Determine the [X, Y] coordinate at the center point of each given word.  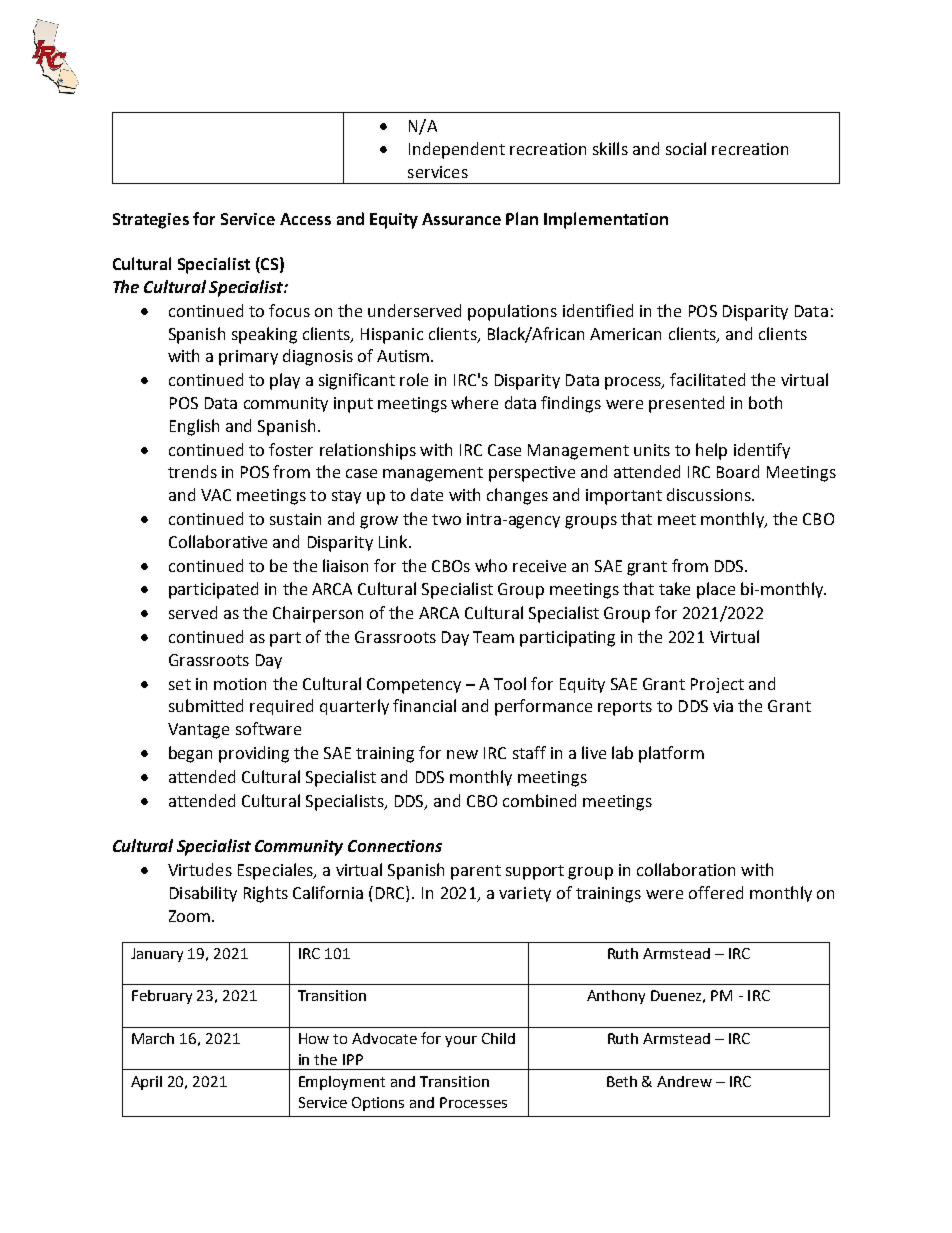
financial [424, 705]
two [446, 519]
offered [716, 892]
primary [248, 358]
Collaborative [218, 541]
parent [476, 872]
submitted [206, 705]
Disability [203, 894]
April [146, 1083]
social [686, 148]
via [723, 706]
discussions [710, 494]
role [414, 379]
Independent [457, 150]
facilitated [707, 379]
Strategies [151, 221]
